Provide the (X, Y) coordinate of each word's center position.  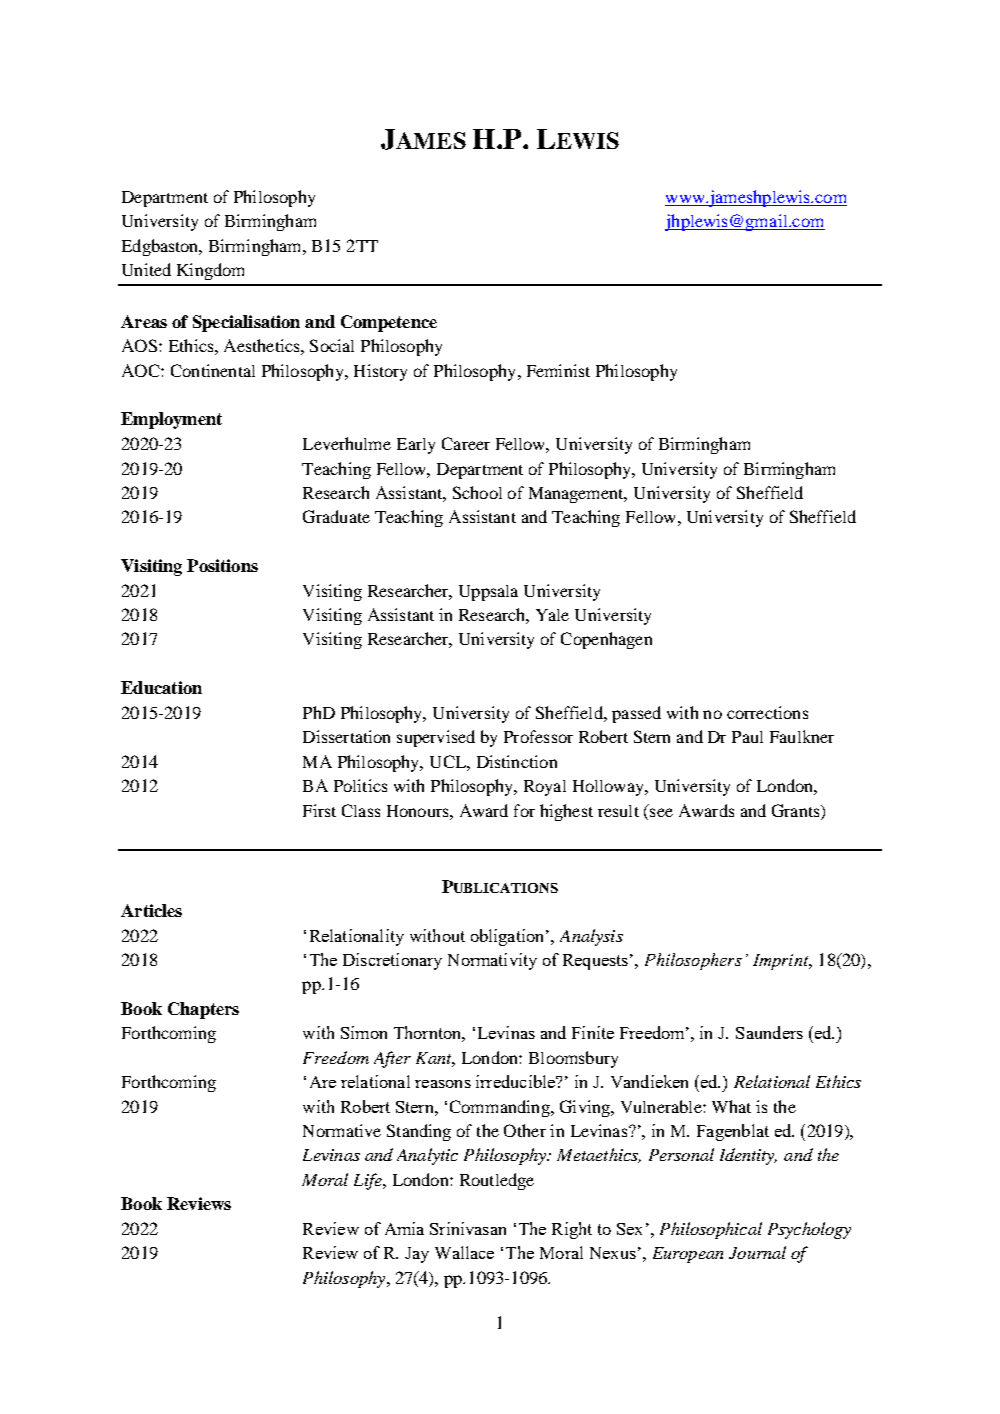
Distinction (517, 761)
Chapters (203, 1010)
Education (161, 687)
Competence (389, 323)
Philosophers (693, 961)
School (477, 492)
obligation (509, 937)
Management (578, 495)
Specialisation (246, 323)
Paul (747, 737)
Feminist (558, 370)
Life (369, 1181)
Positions (222, 565)
